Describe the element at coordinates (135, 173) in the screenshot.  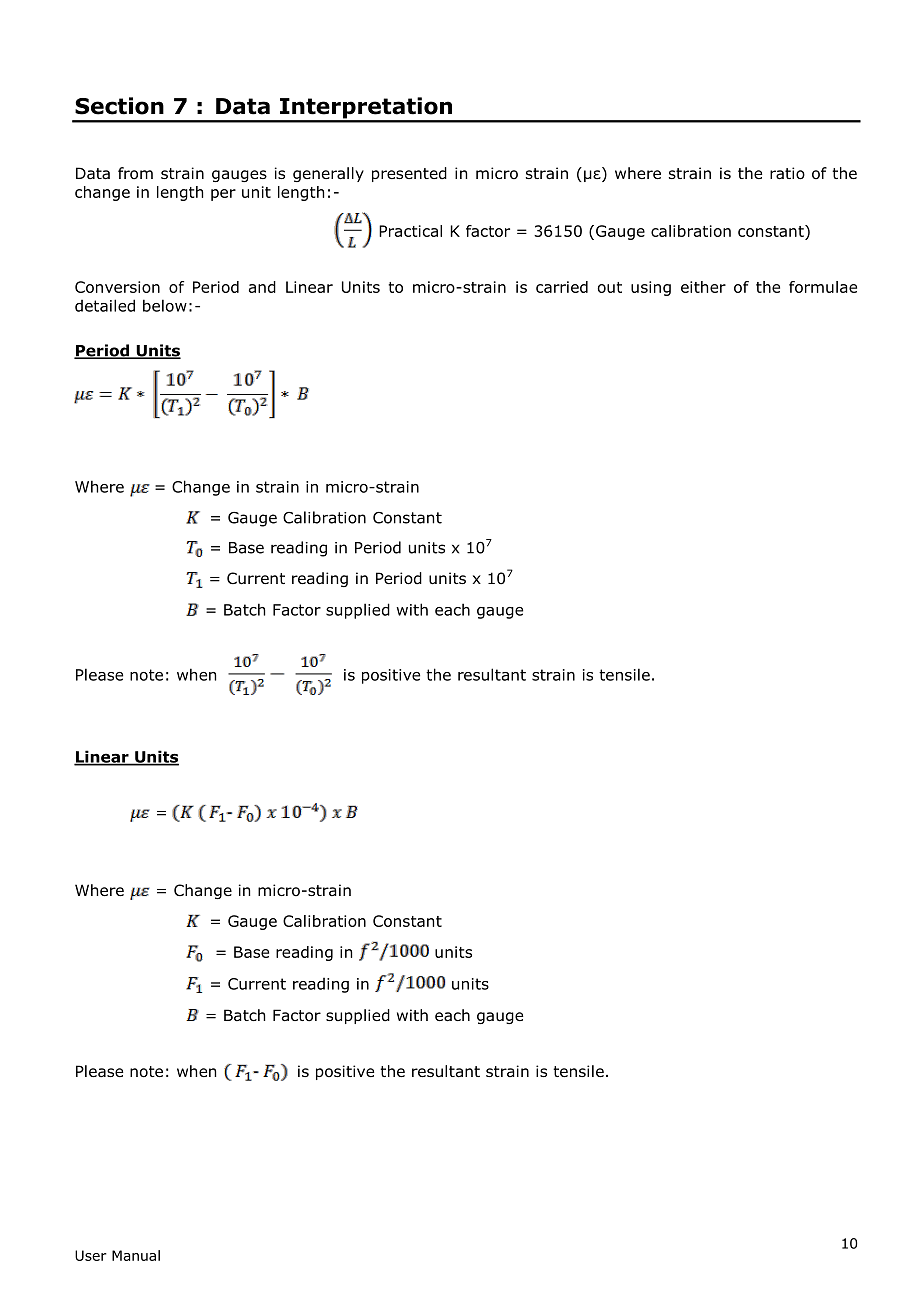
I see `from` at that location.
